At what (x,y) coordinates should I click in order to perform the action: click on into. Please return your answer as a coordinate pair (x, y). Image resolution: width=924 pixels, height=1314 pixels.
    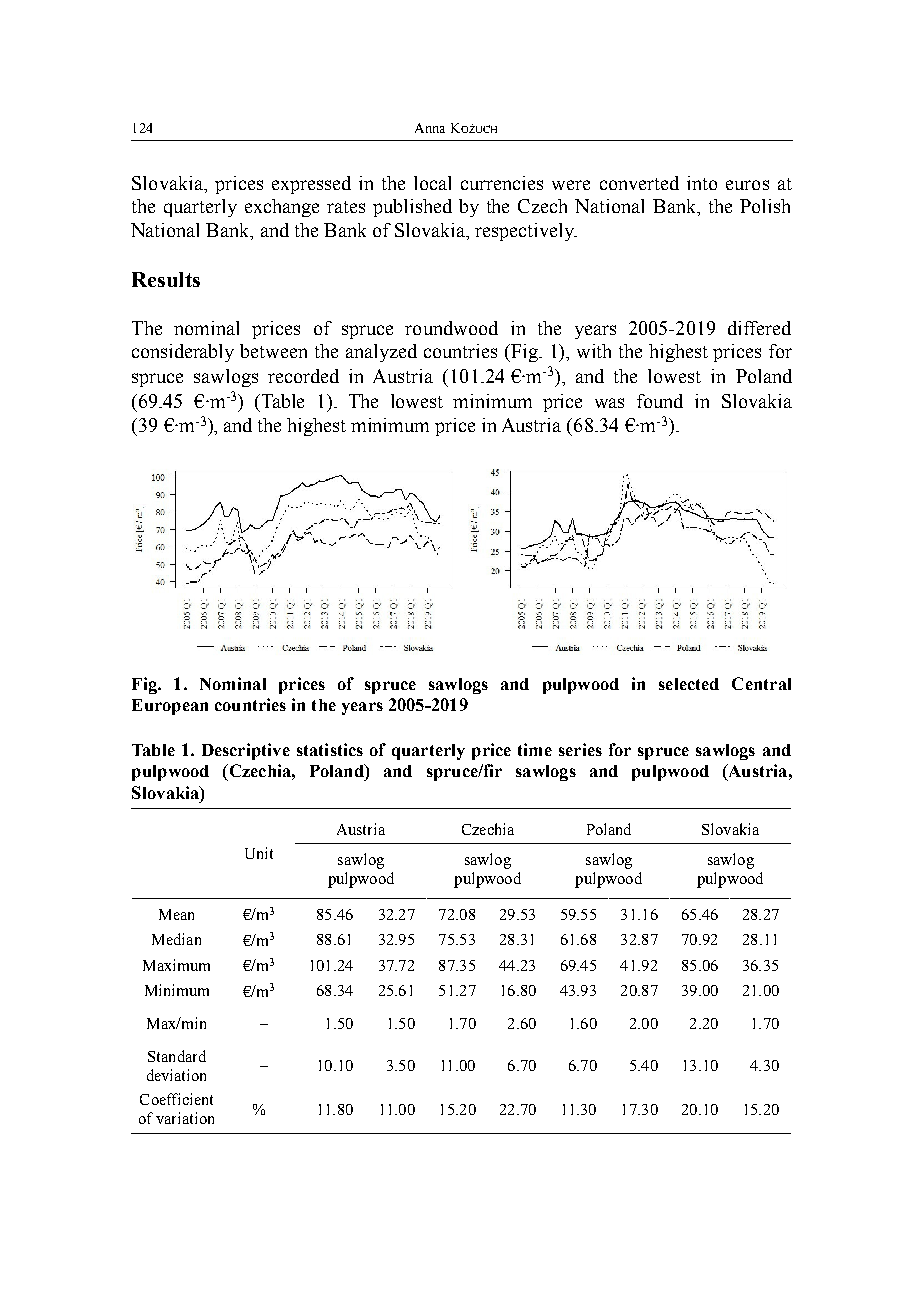
    Looking at the image, I should click on (702, 183).
